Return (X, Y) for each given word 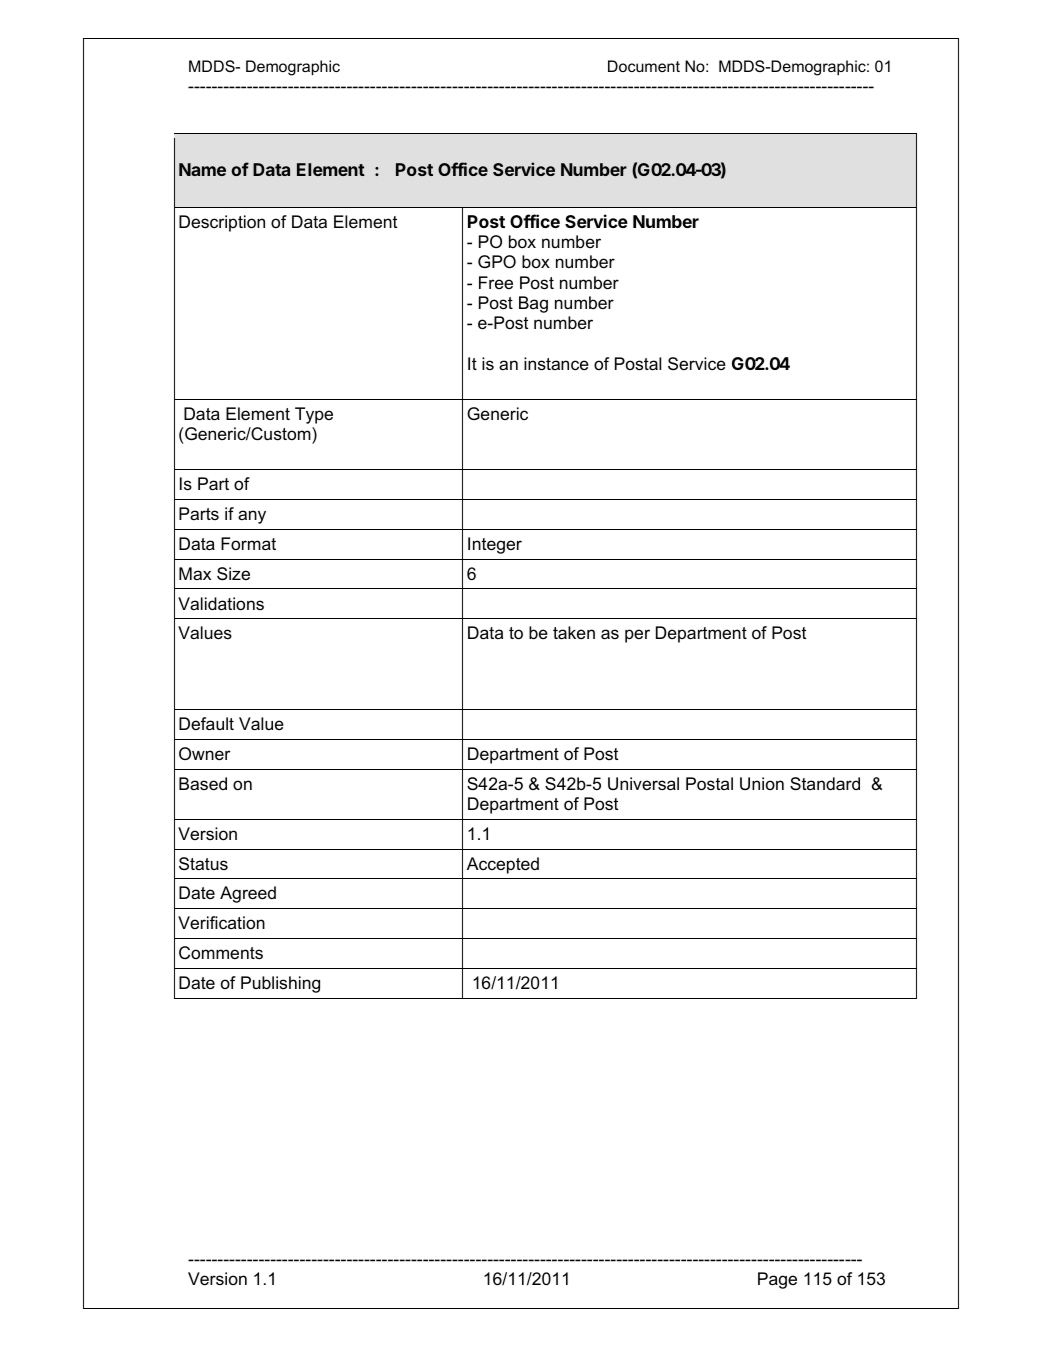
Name (202, 169)
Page (777, 1280)
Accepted (503, 865)
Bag (533, 304)
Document (644, 66)
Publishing (280, 984)
